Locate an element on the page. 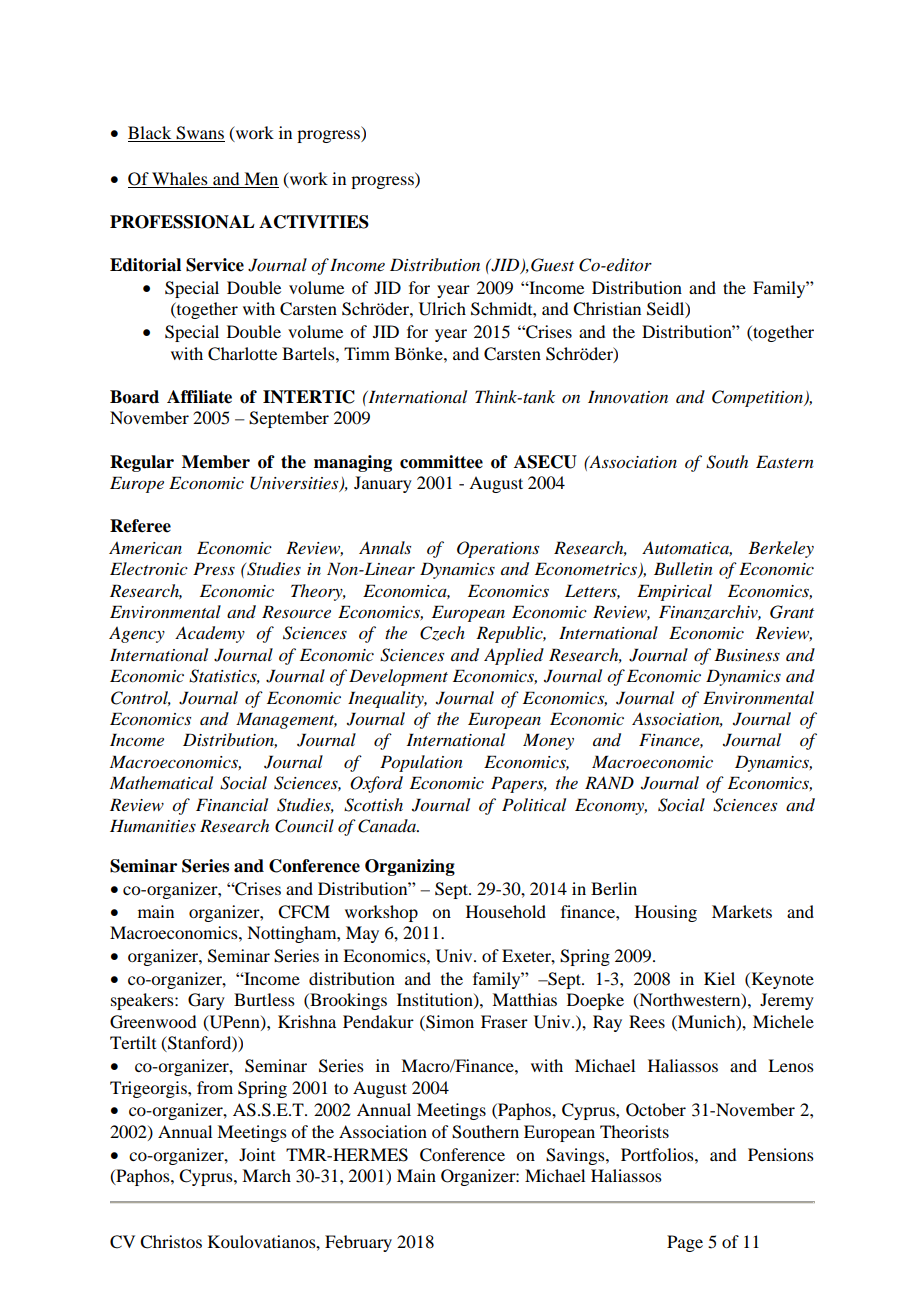  ACTIVITIES is located at coordinates (314, 222).
